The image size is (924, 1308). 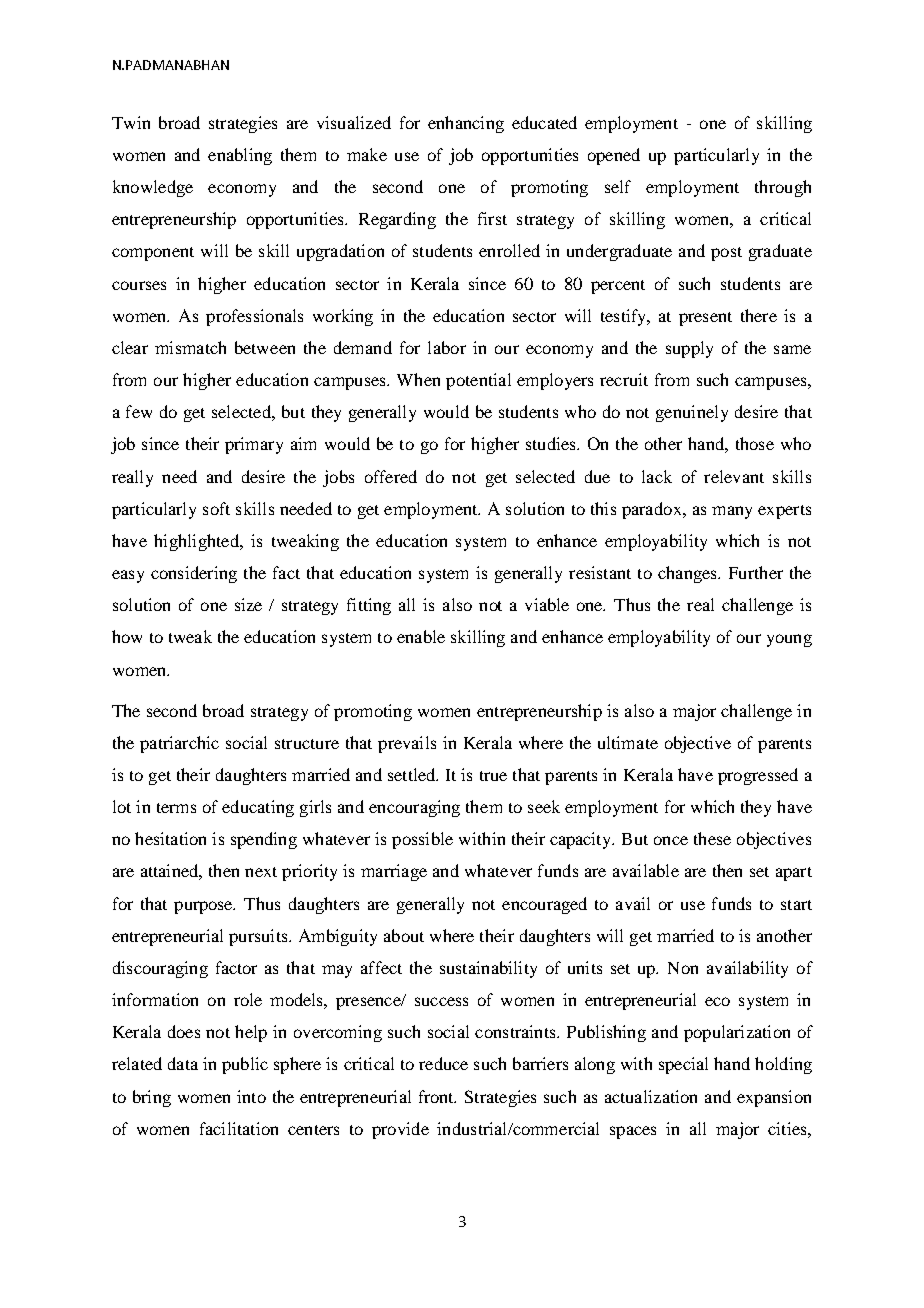 I want to click on enable, so click(x=421, y=636).
